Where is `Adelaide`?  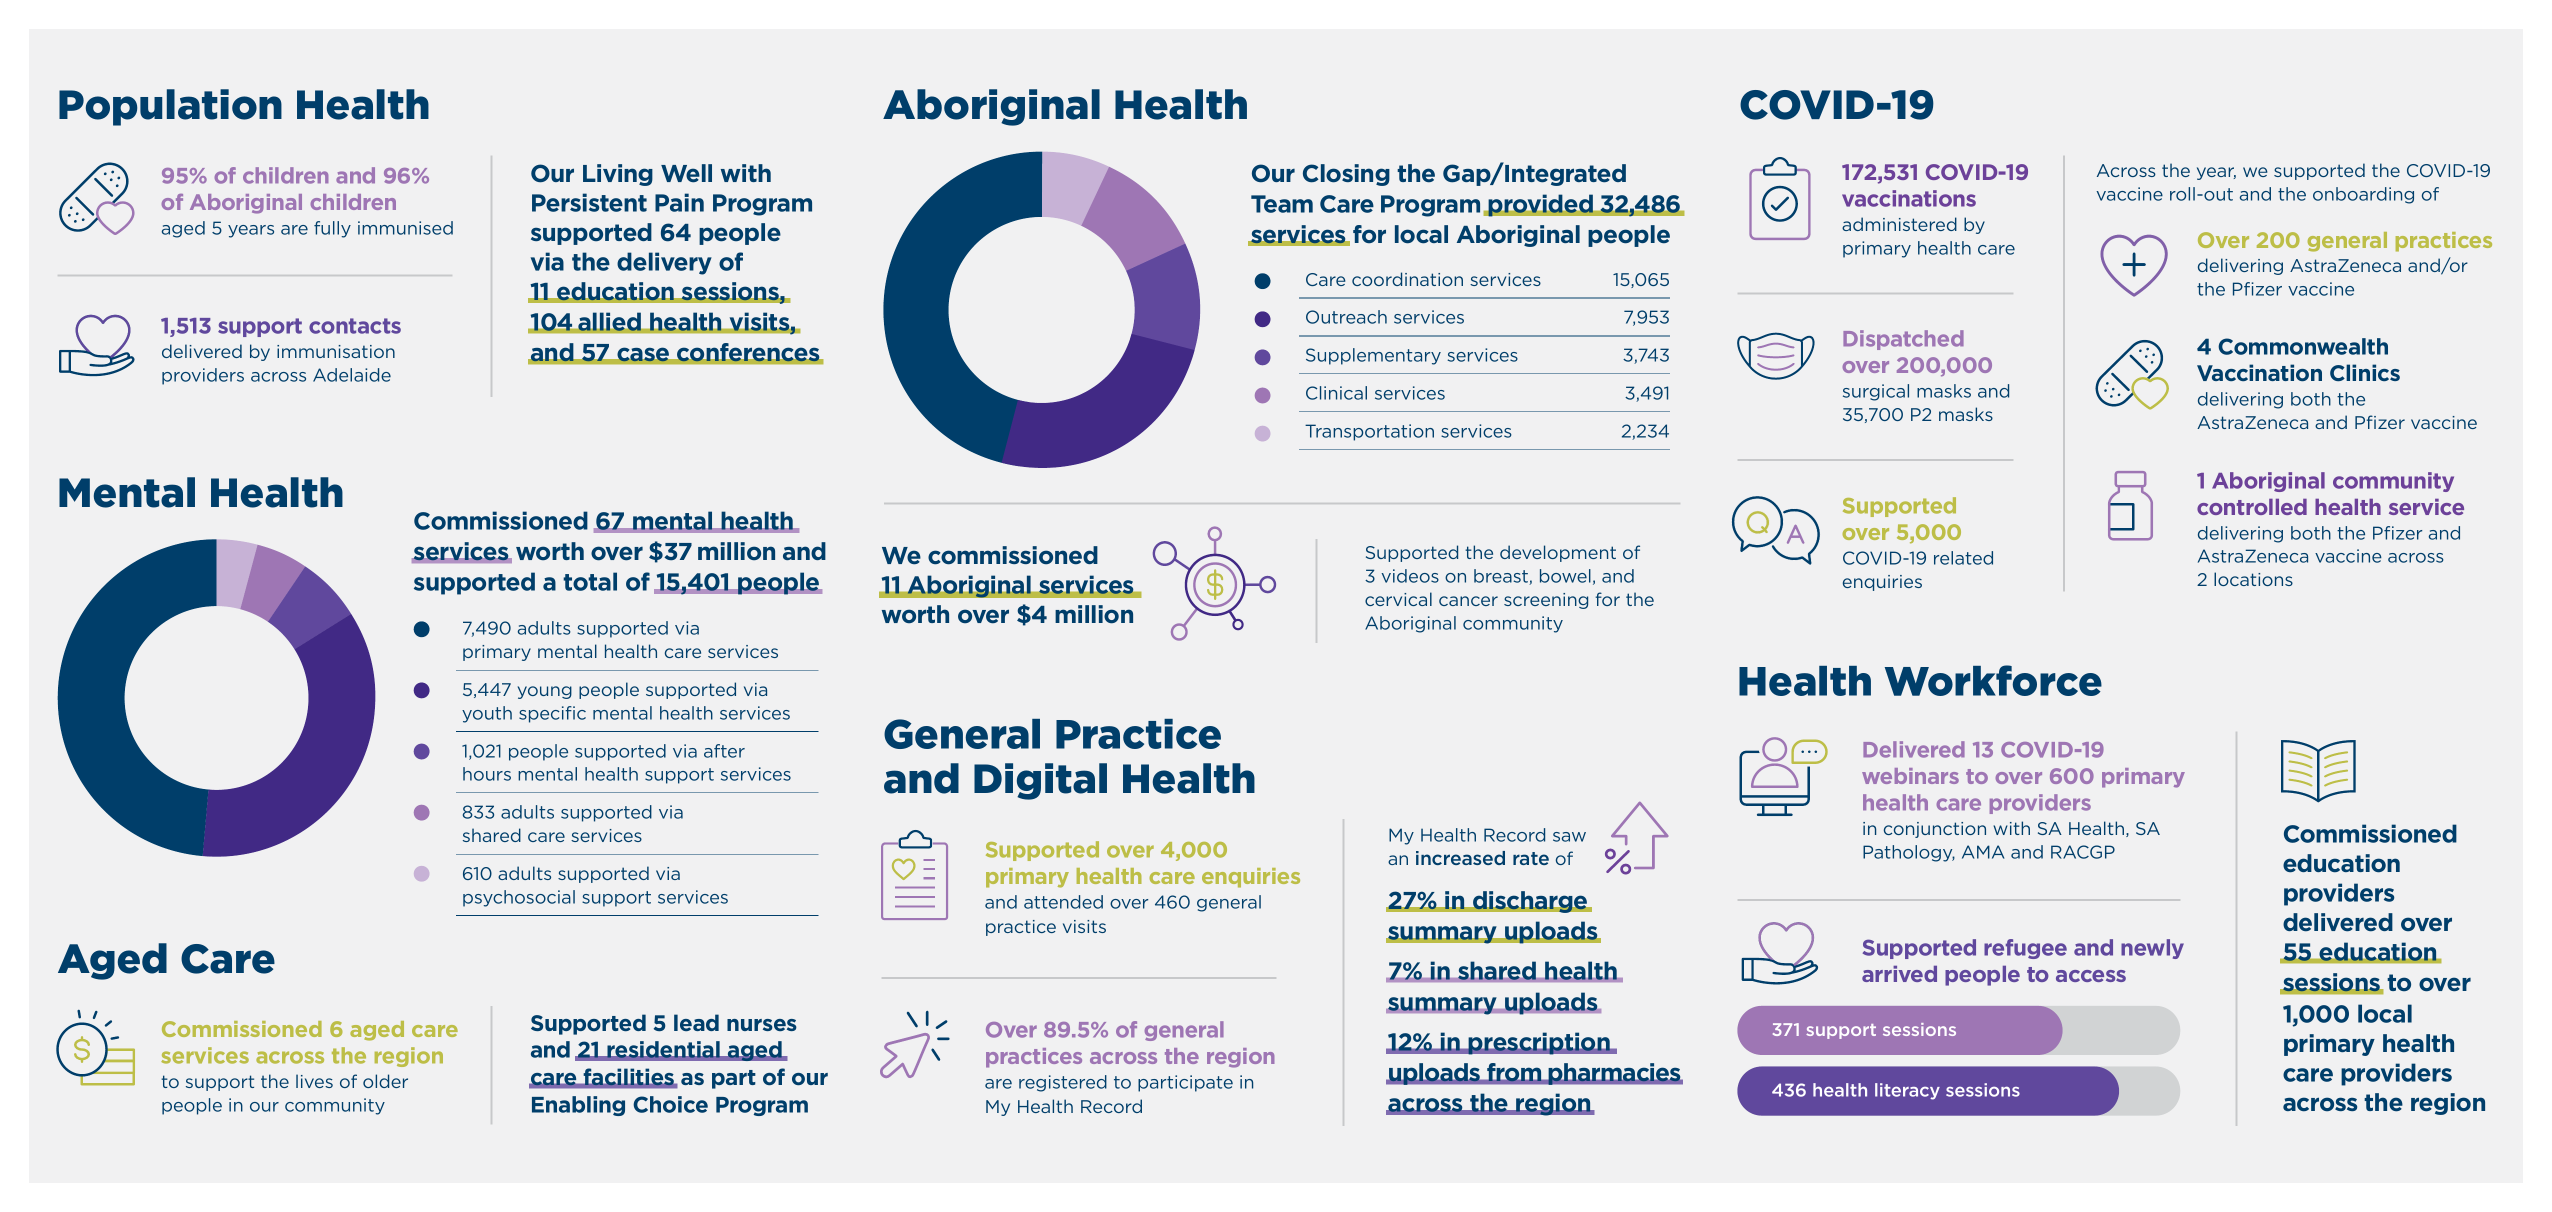
Adelaide is located at coordinates (352, 375).
